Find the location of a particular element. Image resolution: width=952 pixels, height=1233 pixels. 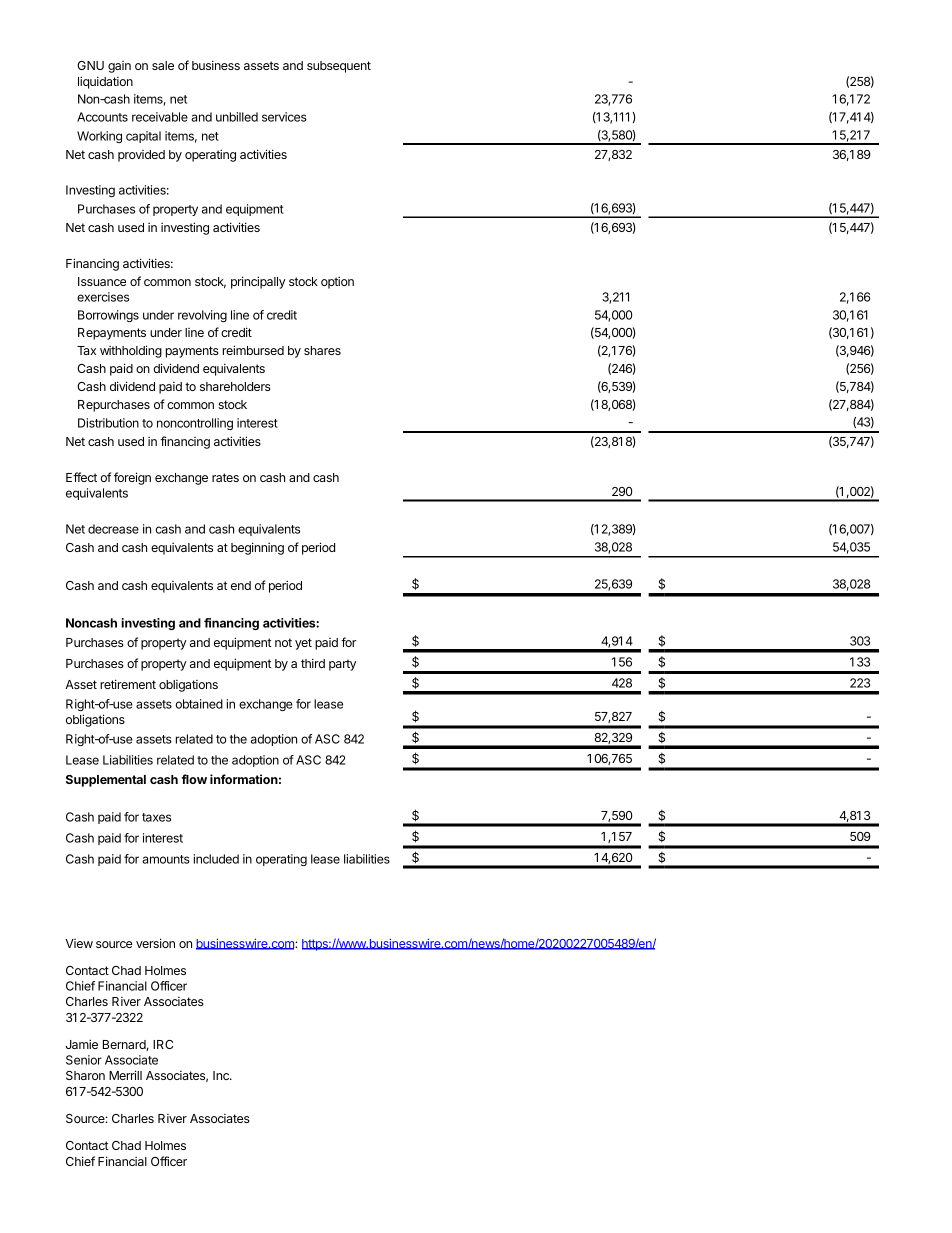

liquidation is located at coordinates (105, 82).
